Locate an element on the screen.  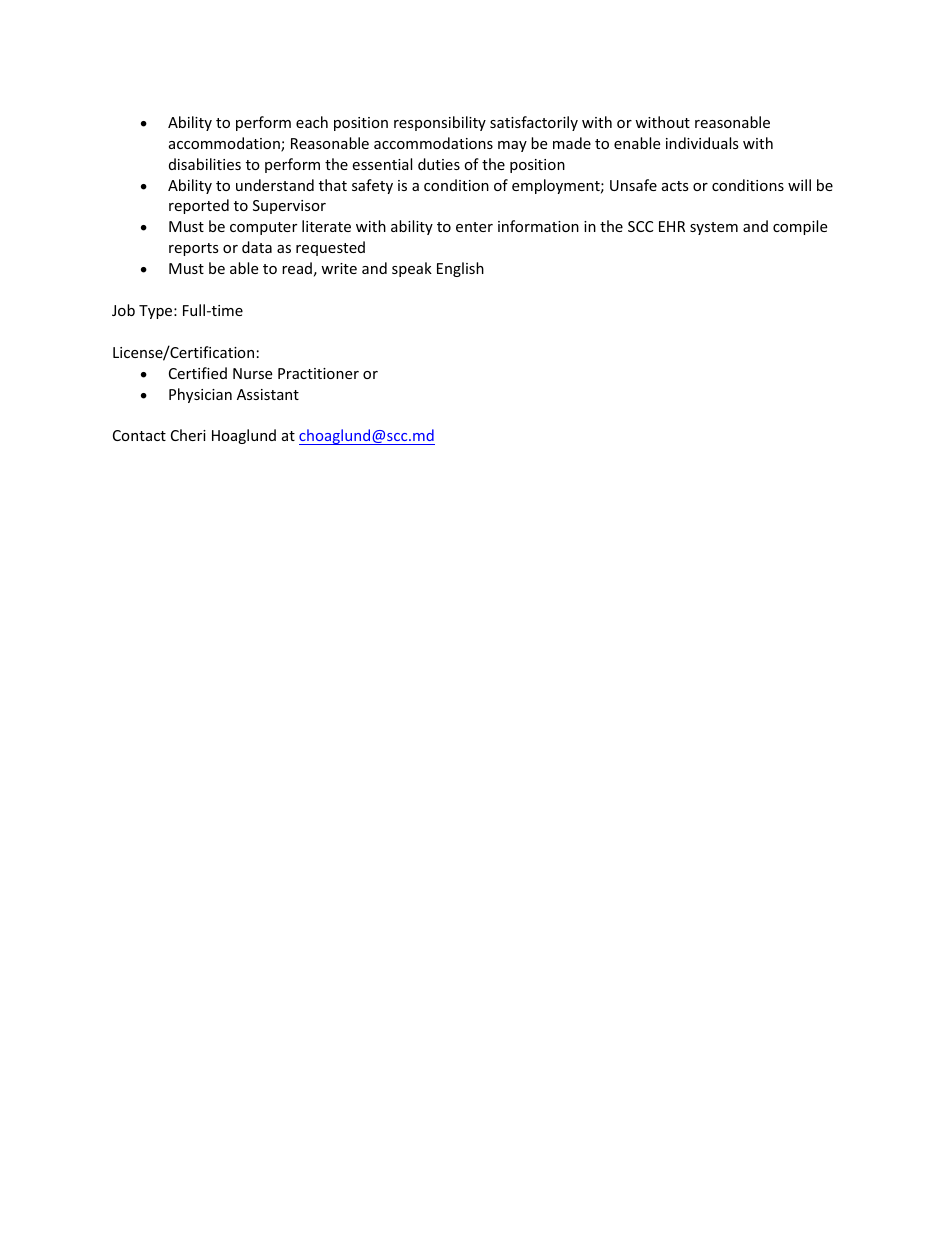
individuals is located at coordinates (702, 143).
